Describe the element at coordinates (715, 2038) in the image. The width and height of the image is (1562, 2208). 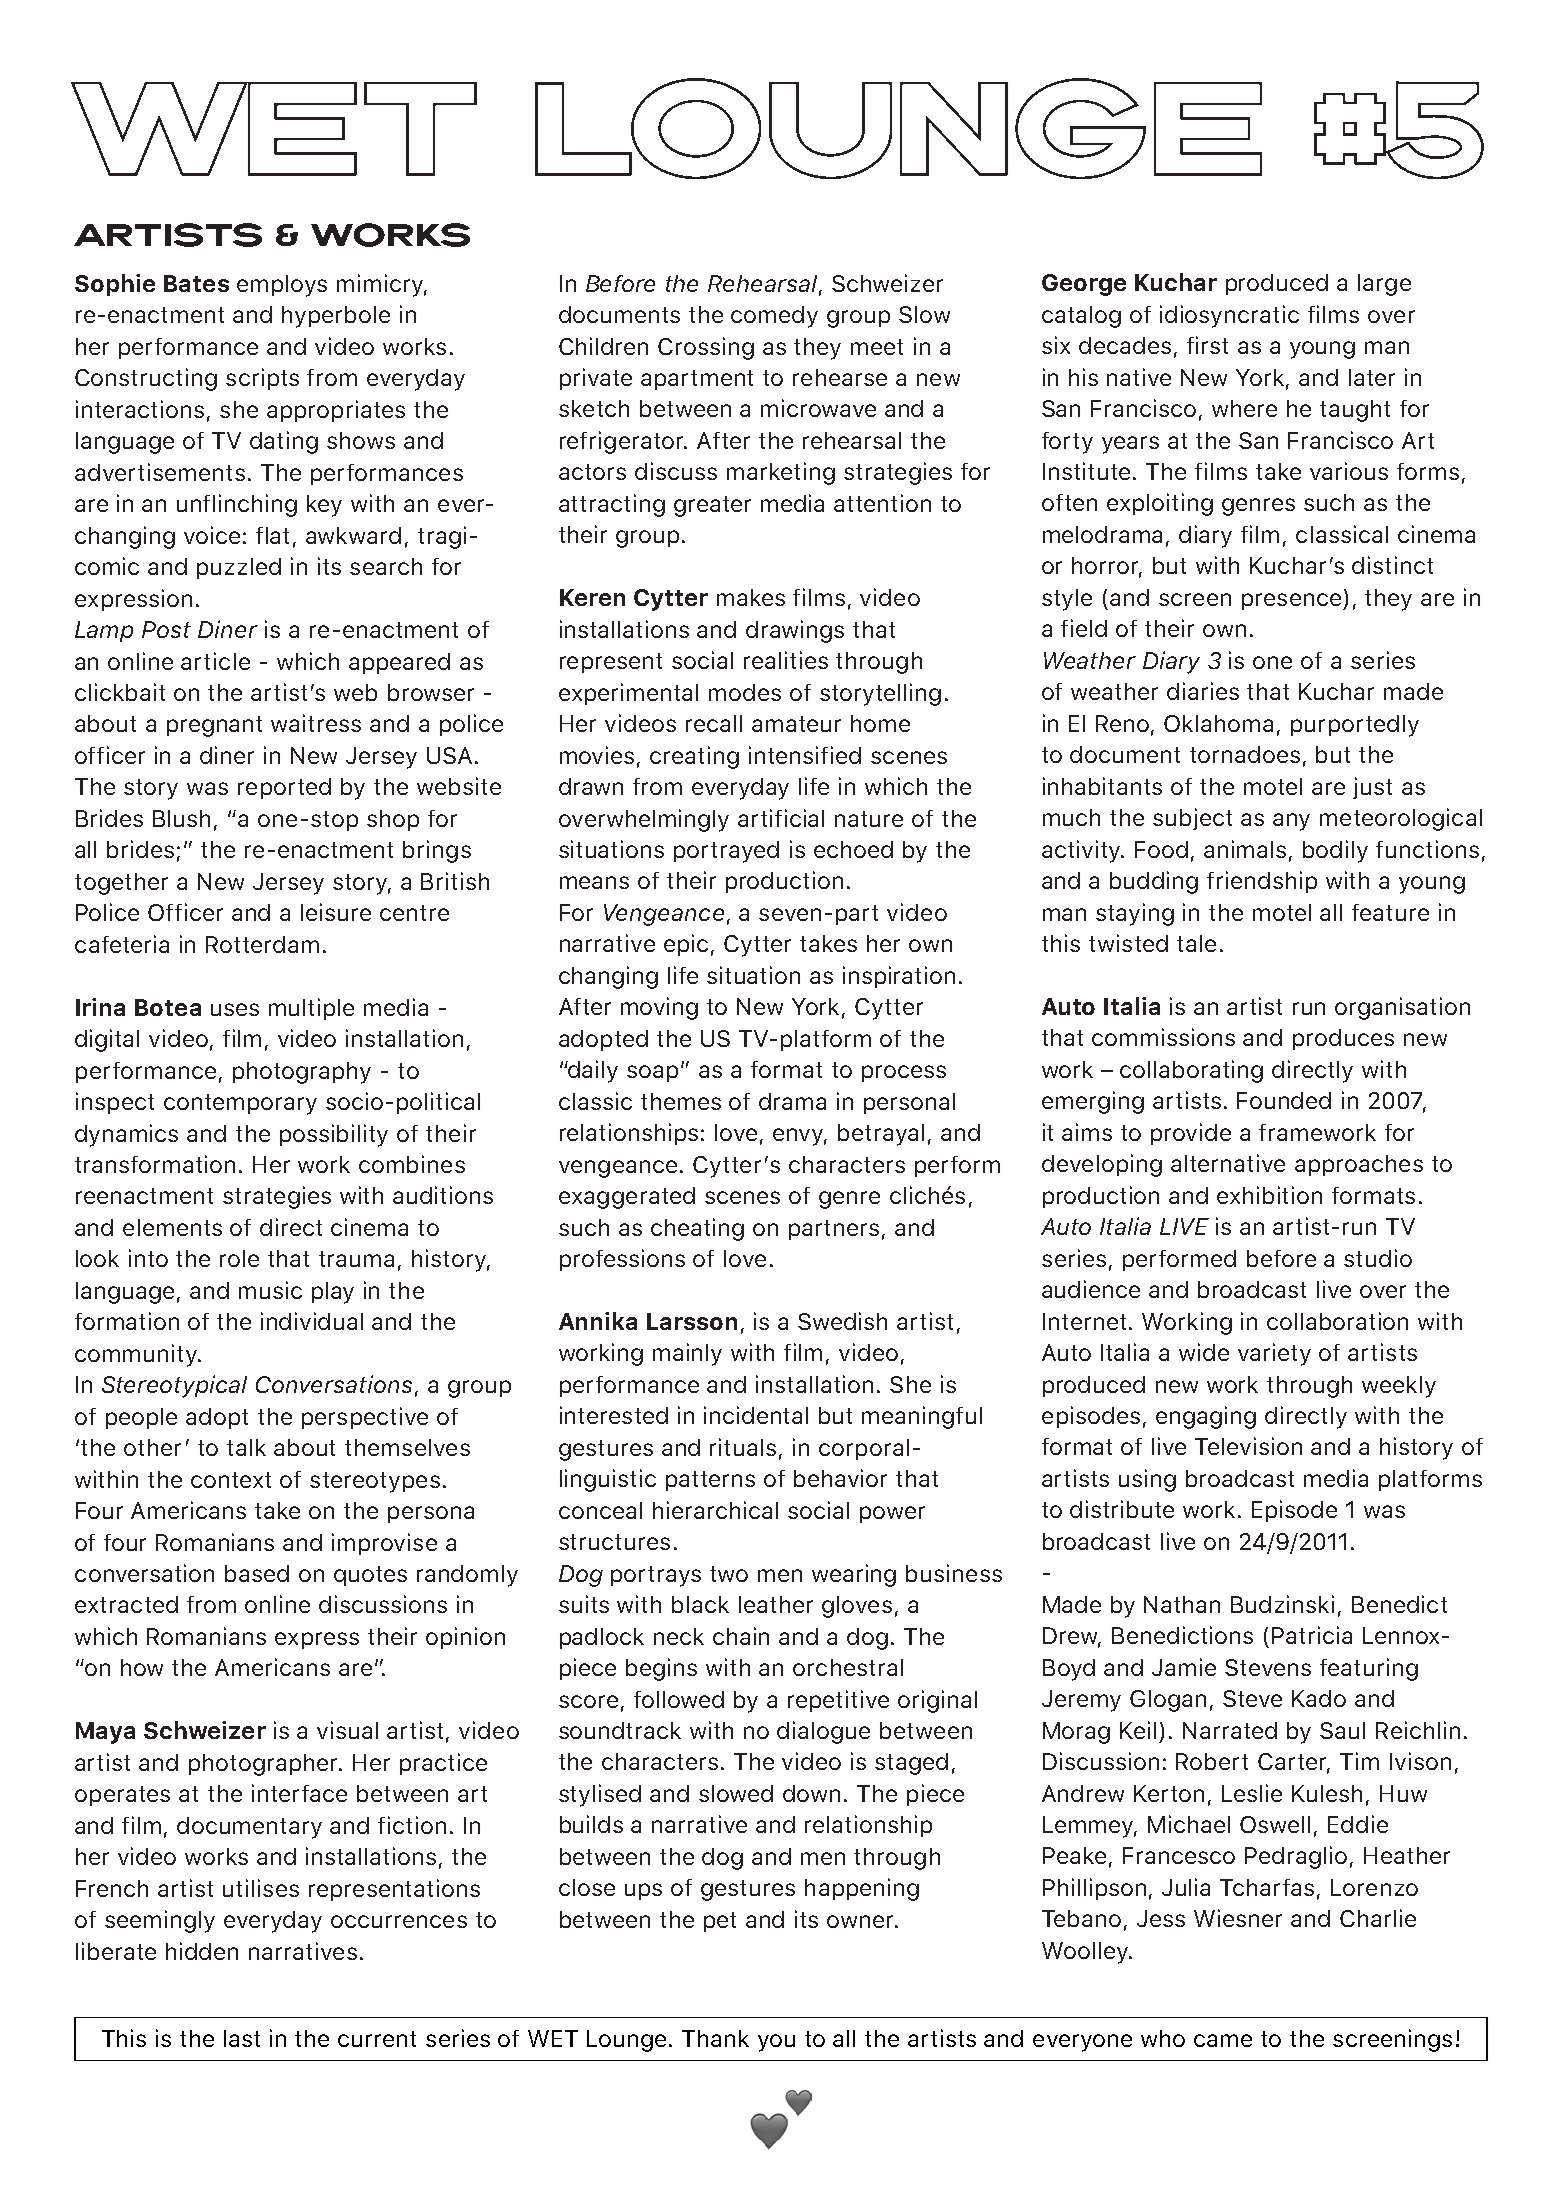
I see `Thank` at that location.
